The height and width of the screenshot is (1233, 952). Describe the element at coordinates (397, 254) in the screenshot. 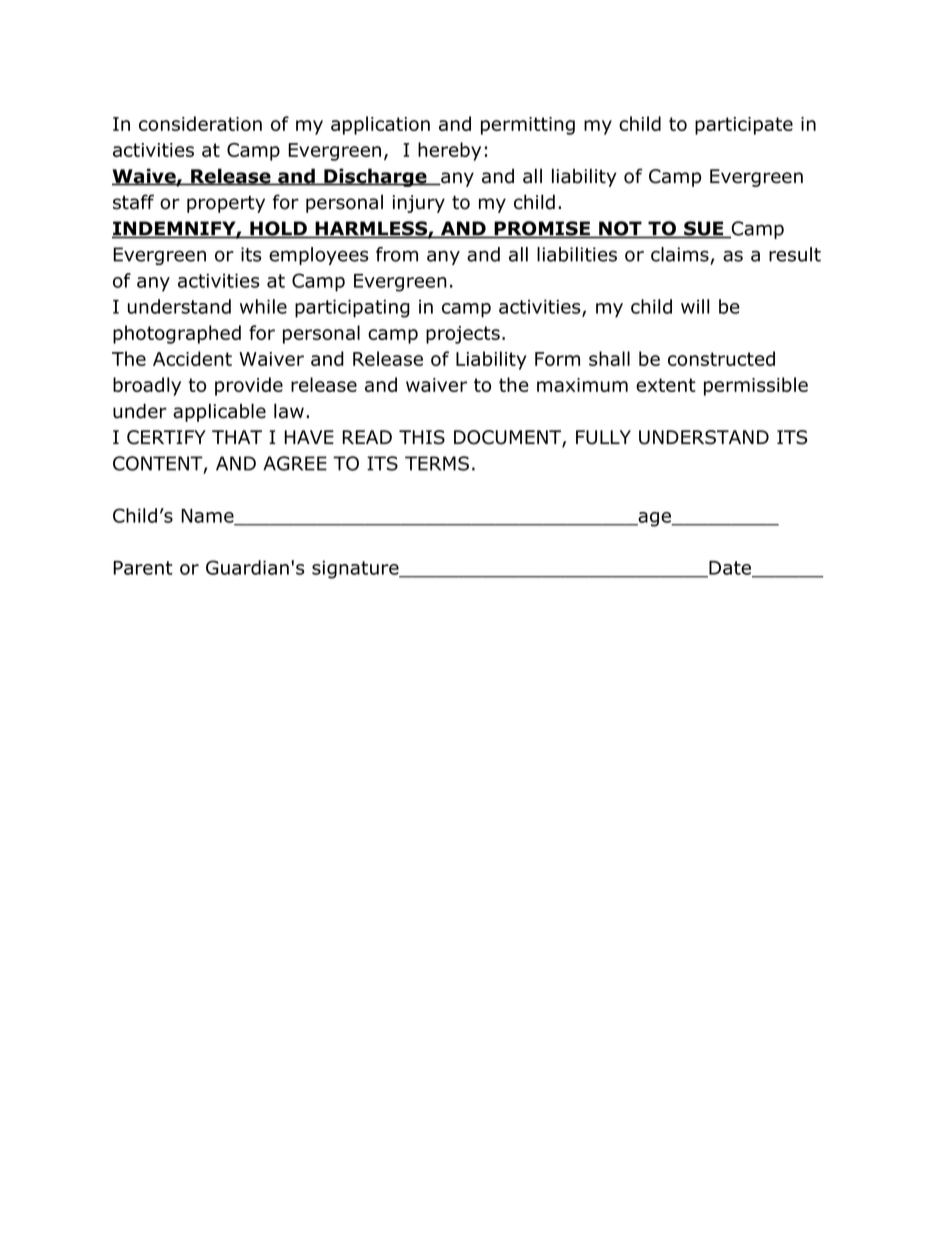

I see `from` at that location.
